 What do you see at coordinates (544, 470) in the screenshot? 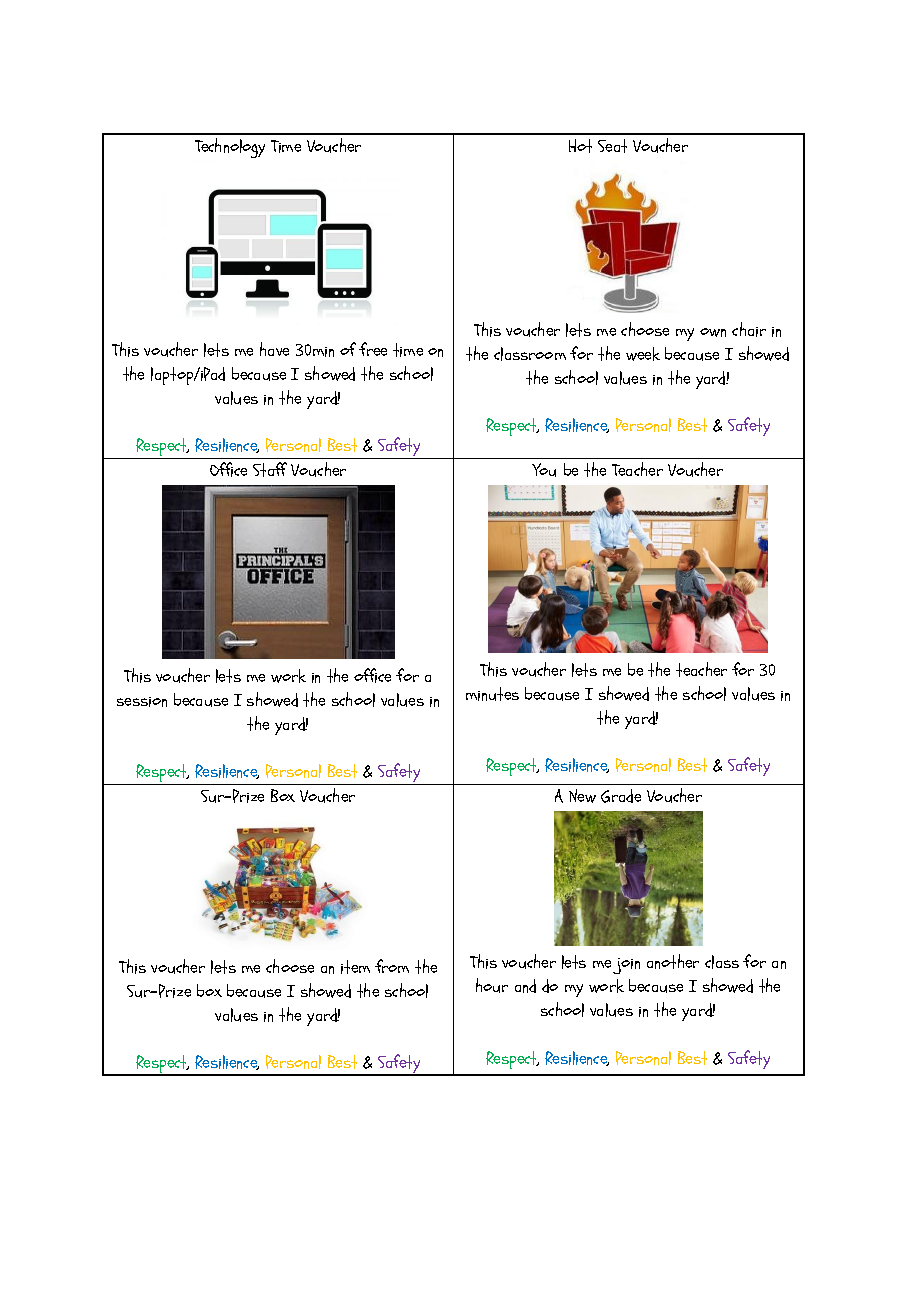
I see `You` at bounding box center [544, 470].
